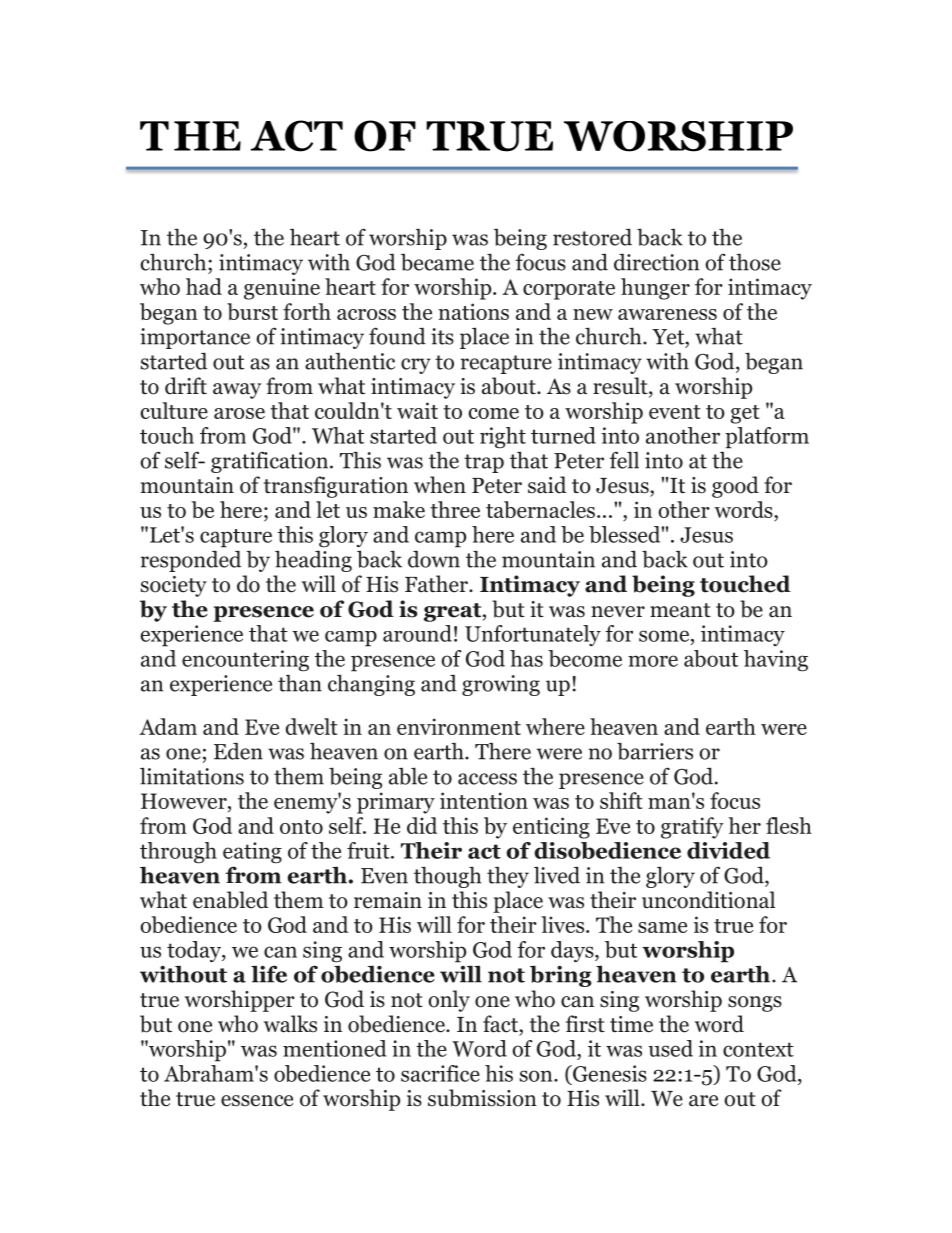 This screenshot has height=1233, width=952. Describe the element at coordinates (257, 1101) in the screenshot. I see `essence` at that location.
